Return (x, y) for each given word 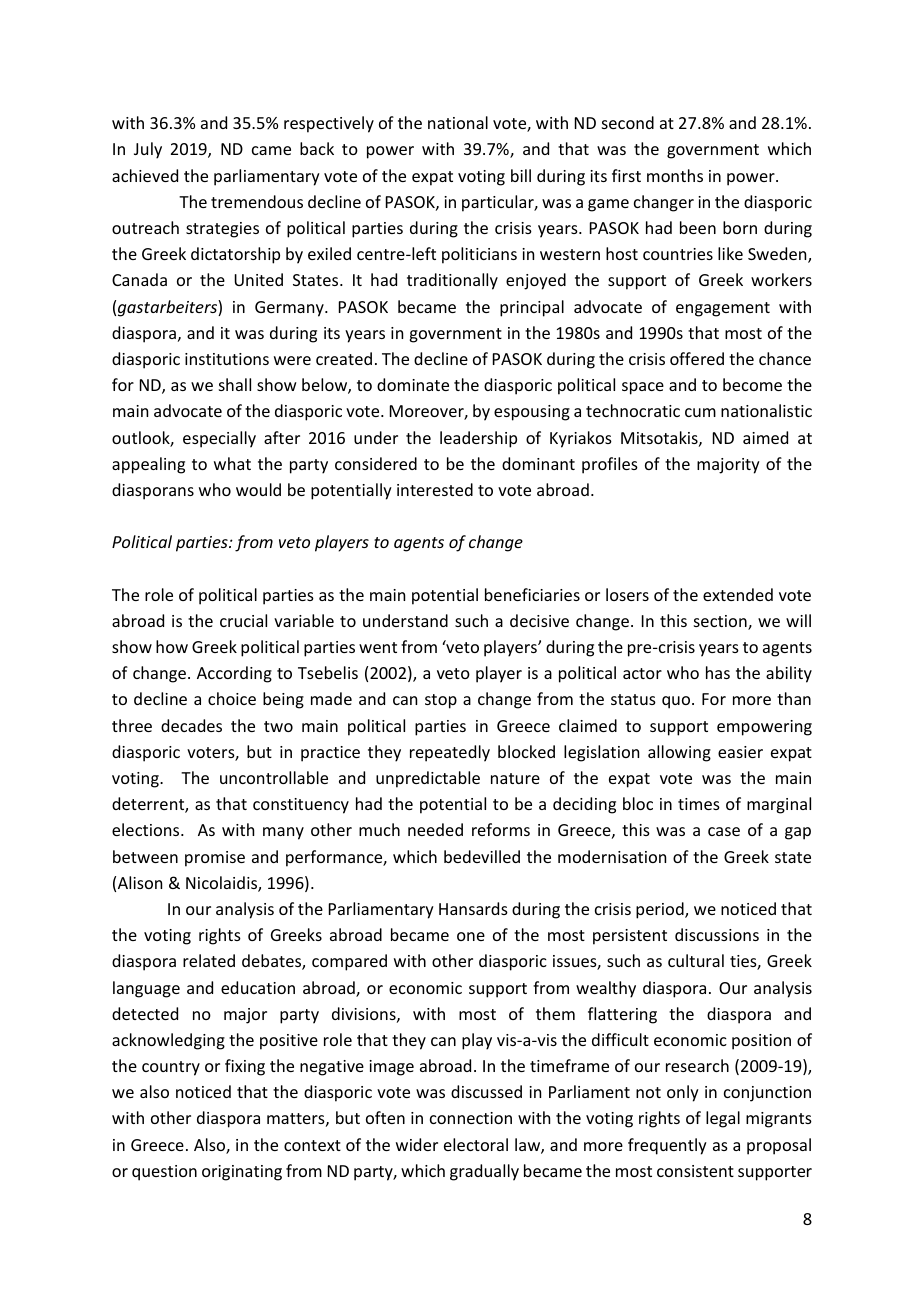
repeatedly (450, 753)
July (148, 150)
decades (191, 725)
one (471, 936)
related (209, 960)
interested (435, 489)
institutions (227, 359)
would (258, 489)
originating (242, 1173)
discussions (717, 934)
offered (697, 358)
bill (521, 175)
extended (738, 594)
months (675, 175)
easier (740, 752)
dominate (413, 384)
